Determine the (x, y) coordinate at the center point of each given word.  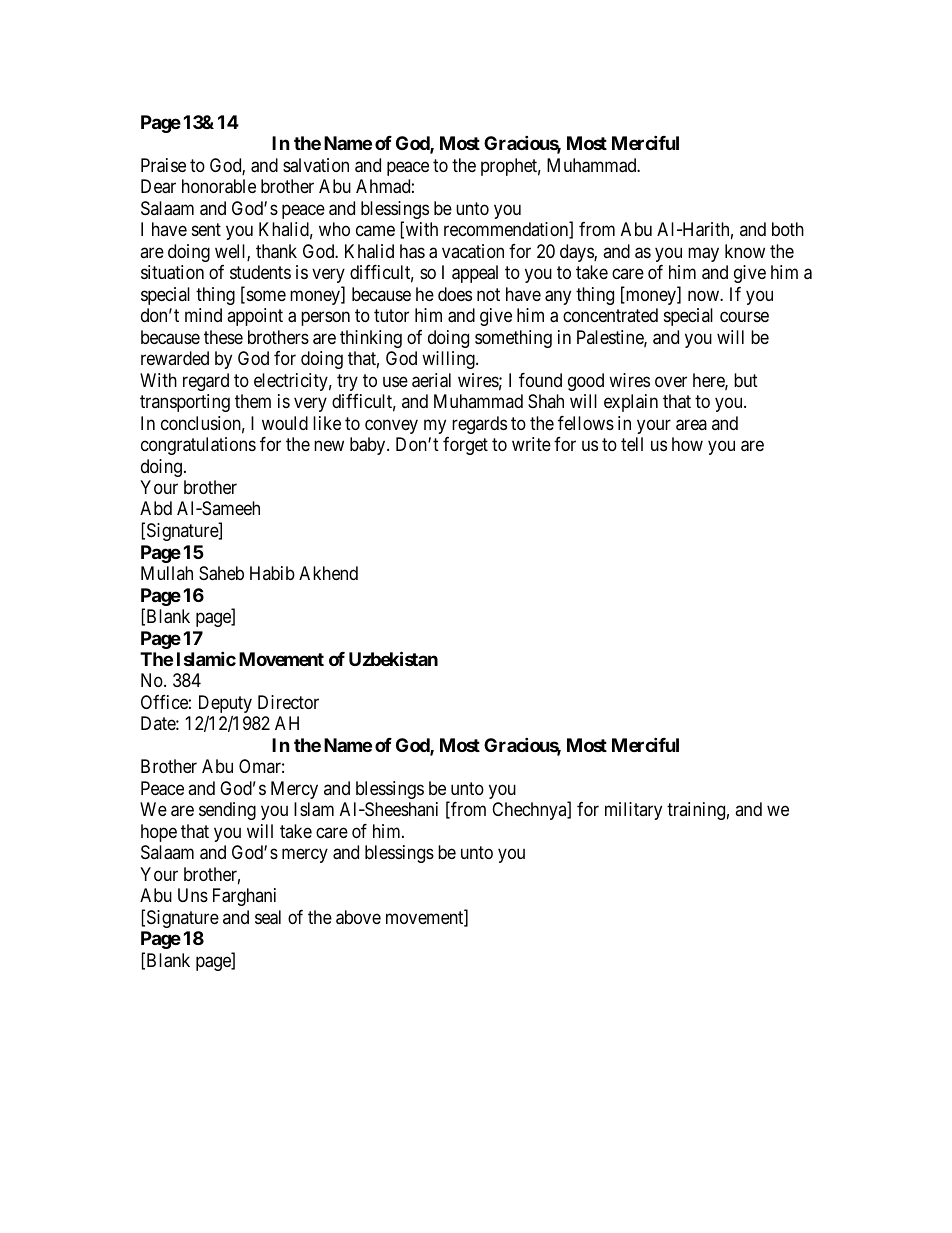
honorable (219, 186)
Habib (272, 573)
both (788, 229)
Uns (193, 895)
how (687, 444)
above (358, 917)
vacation (473, 251)
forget (465, 446)
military (633, 811)
